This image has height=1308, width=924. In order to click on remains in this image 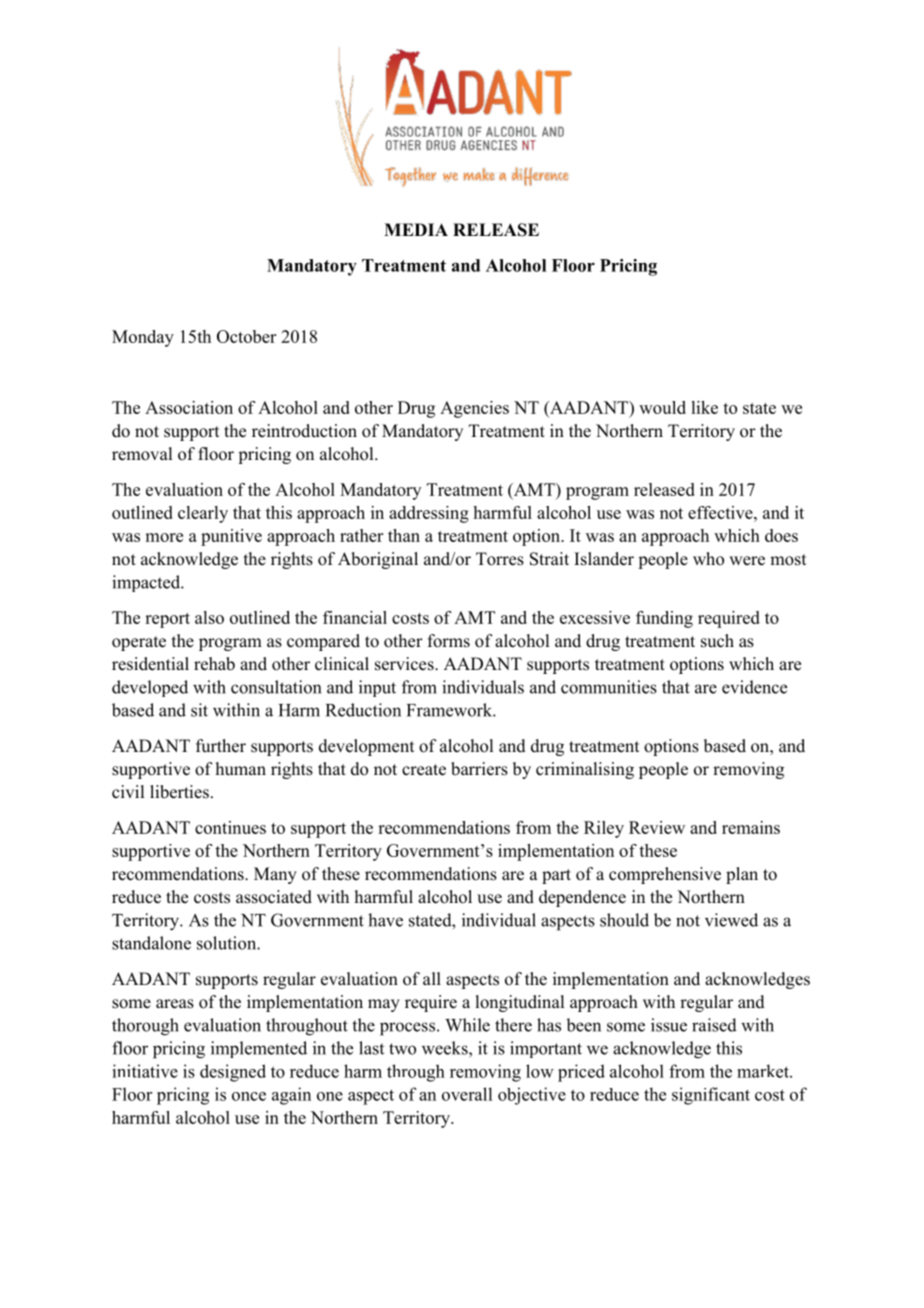, I will do `click(751, 827)`.
